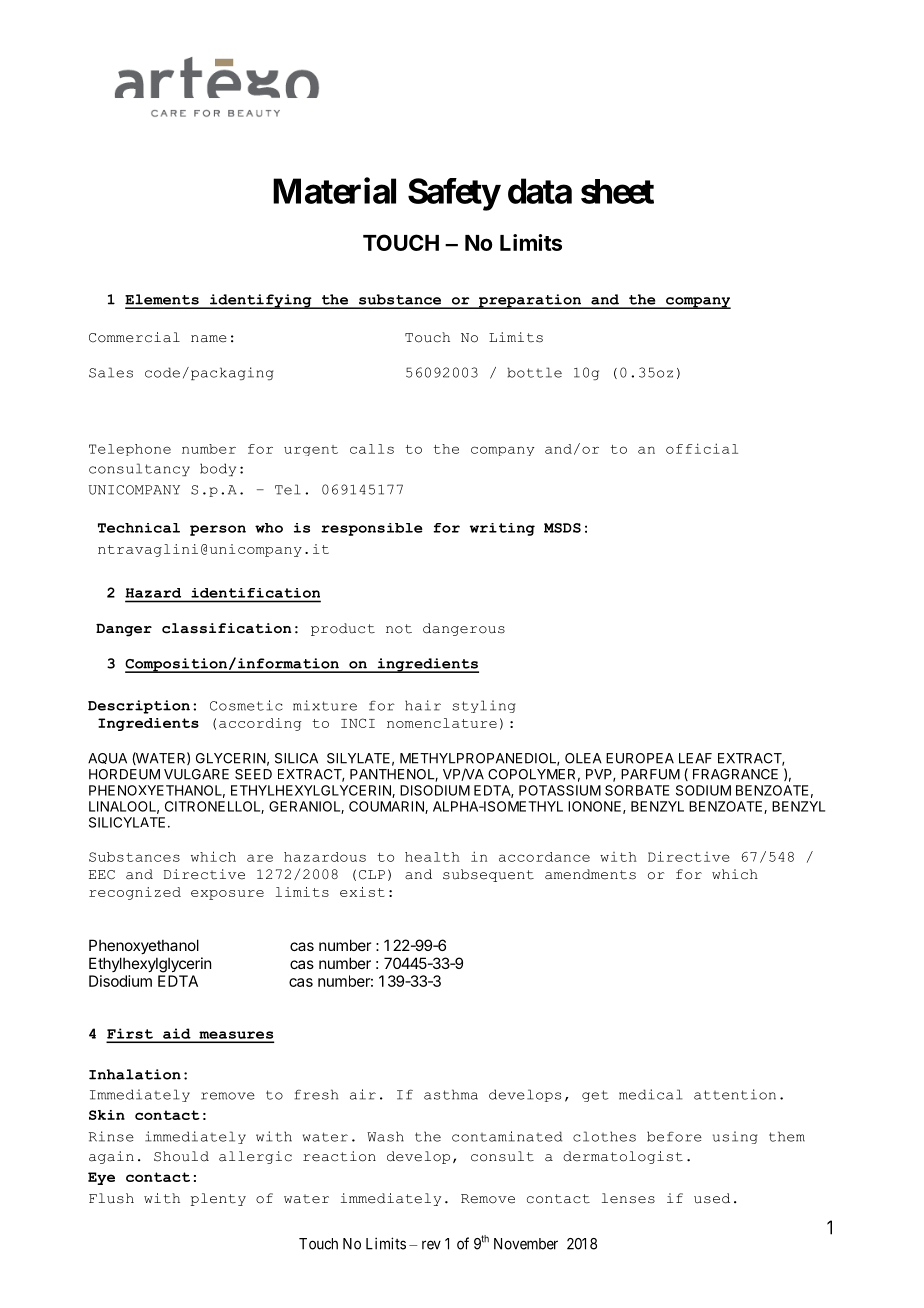  Describe the element at coordinates (261, 301) in the page. I see `identifying` at that location.
